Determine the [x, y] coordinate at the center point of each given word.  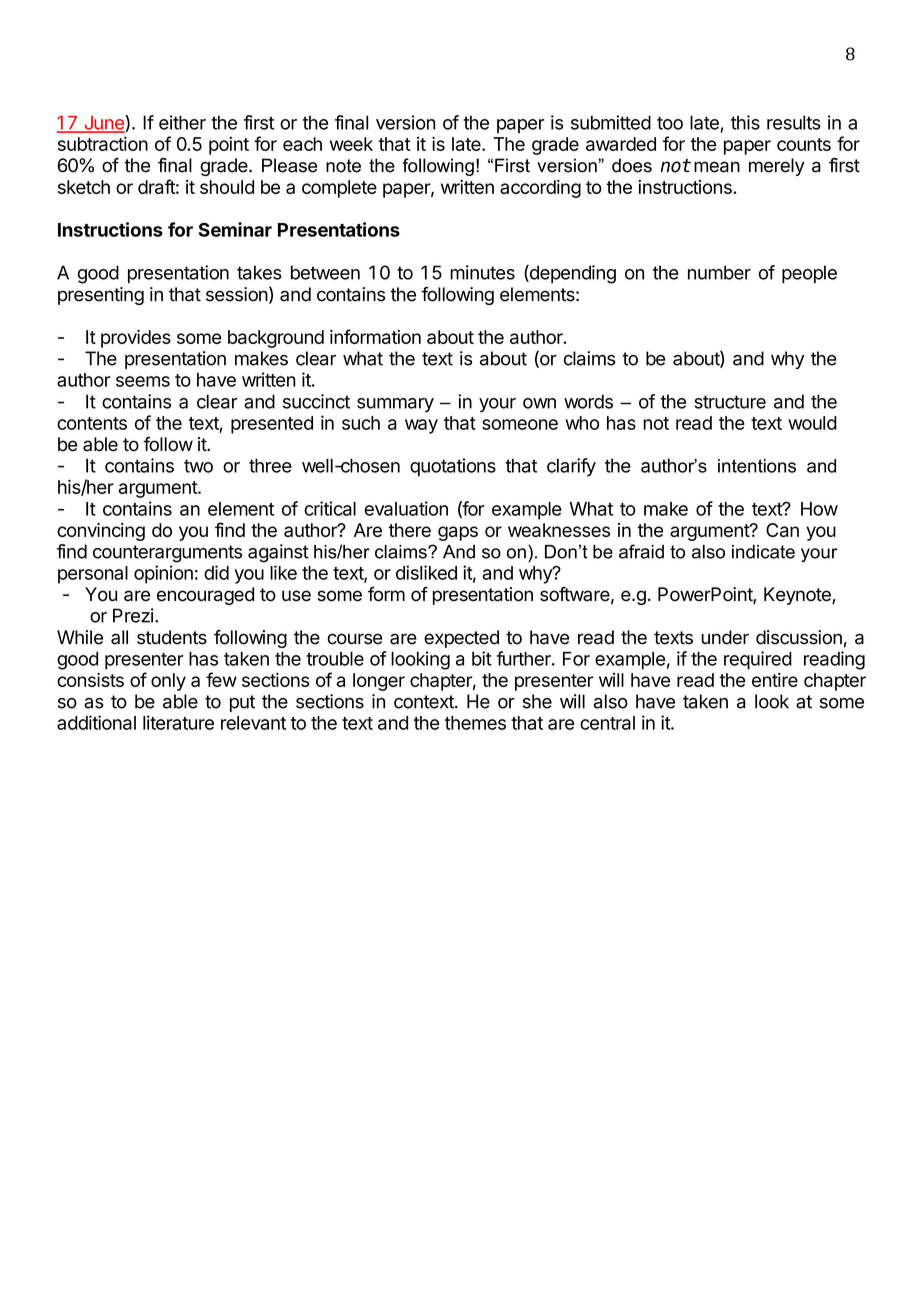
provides [136, 339]
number [719, 272]
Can [782, 530]
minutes [482, 272]
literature [178, 722]
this [745, 122]
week [351, 144]
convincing [101, 532]
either [182, 122]
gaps [458, 533]
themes [475, 723]
